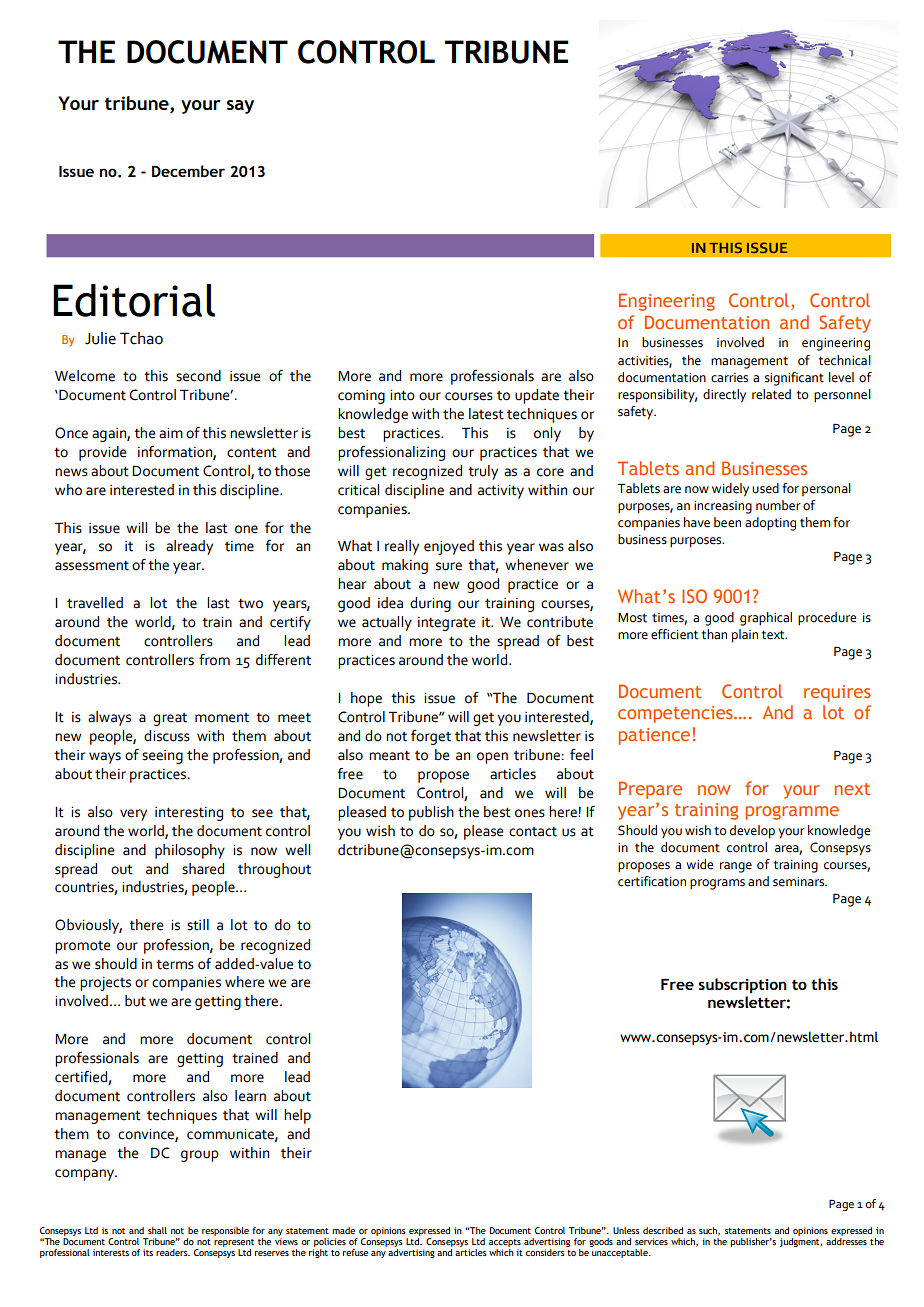 The image size is (924, 1307). Describe the element at coordinates (845, 360) in the document. I see `technical` at that location.
